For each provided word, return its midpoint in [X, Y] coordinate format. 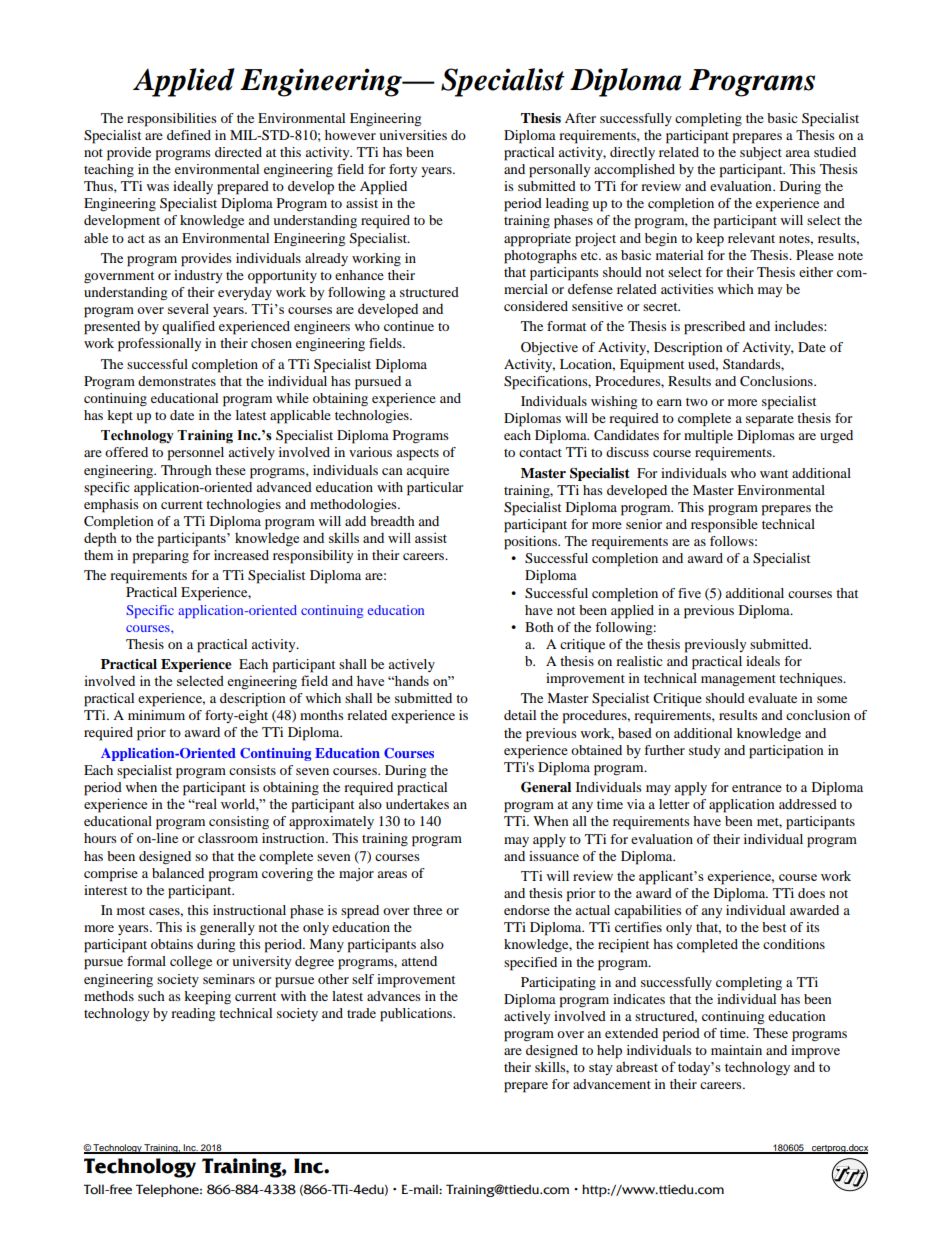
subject [761, 154]
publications [417, 1015]
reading [193, 1015]
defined [189, 135]
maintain [736, 1050]
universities [413, 135]
